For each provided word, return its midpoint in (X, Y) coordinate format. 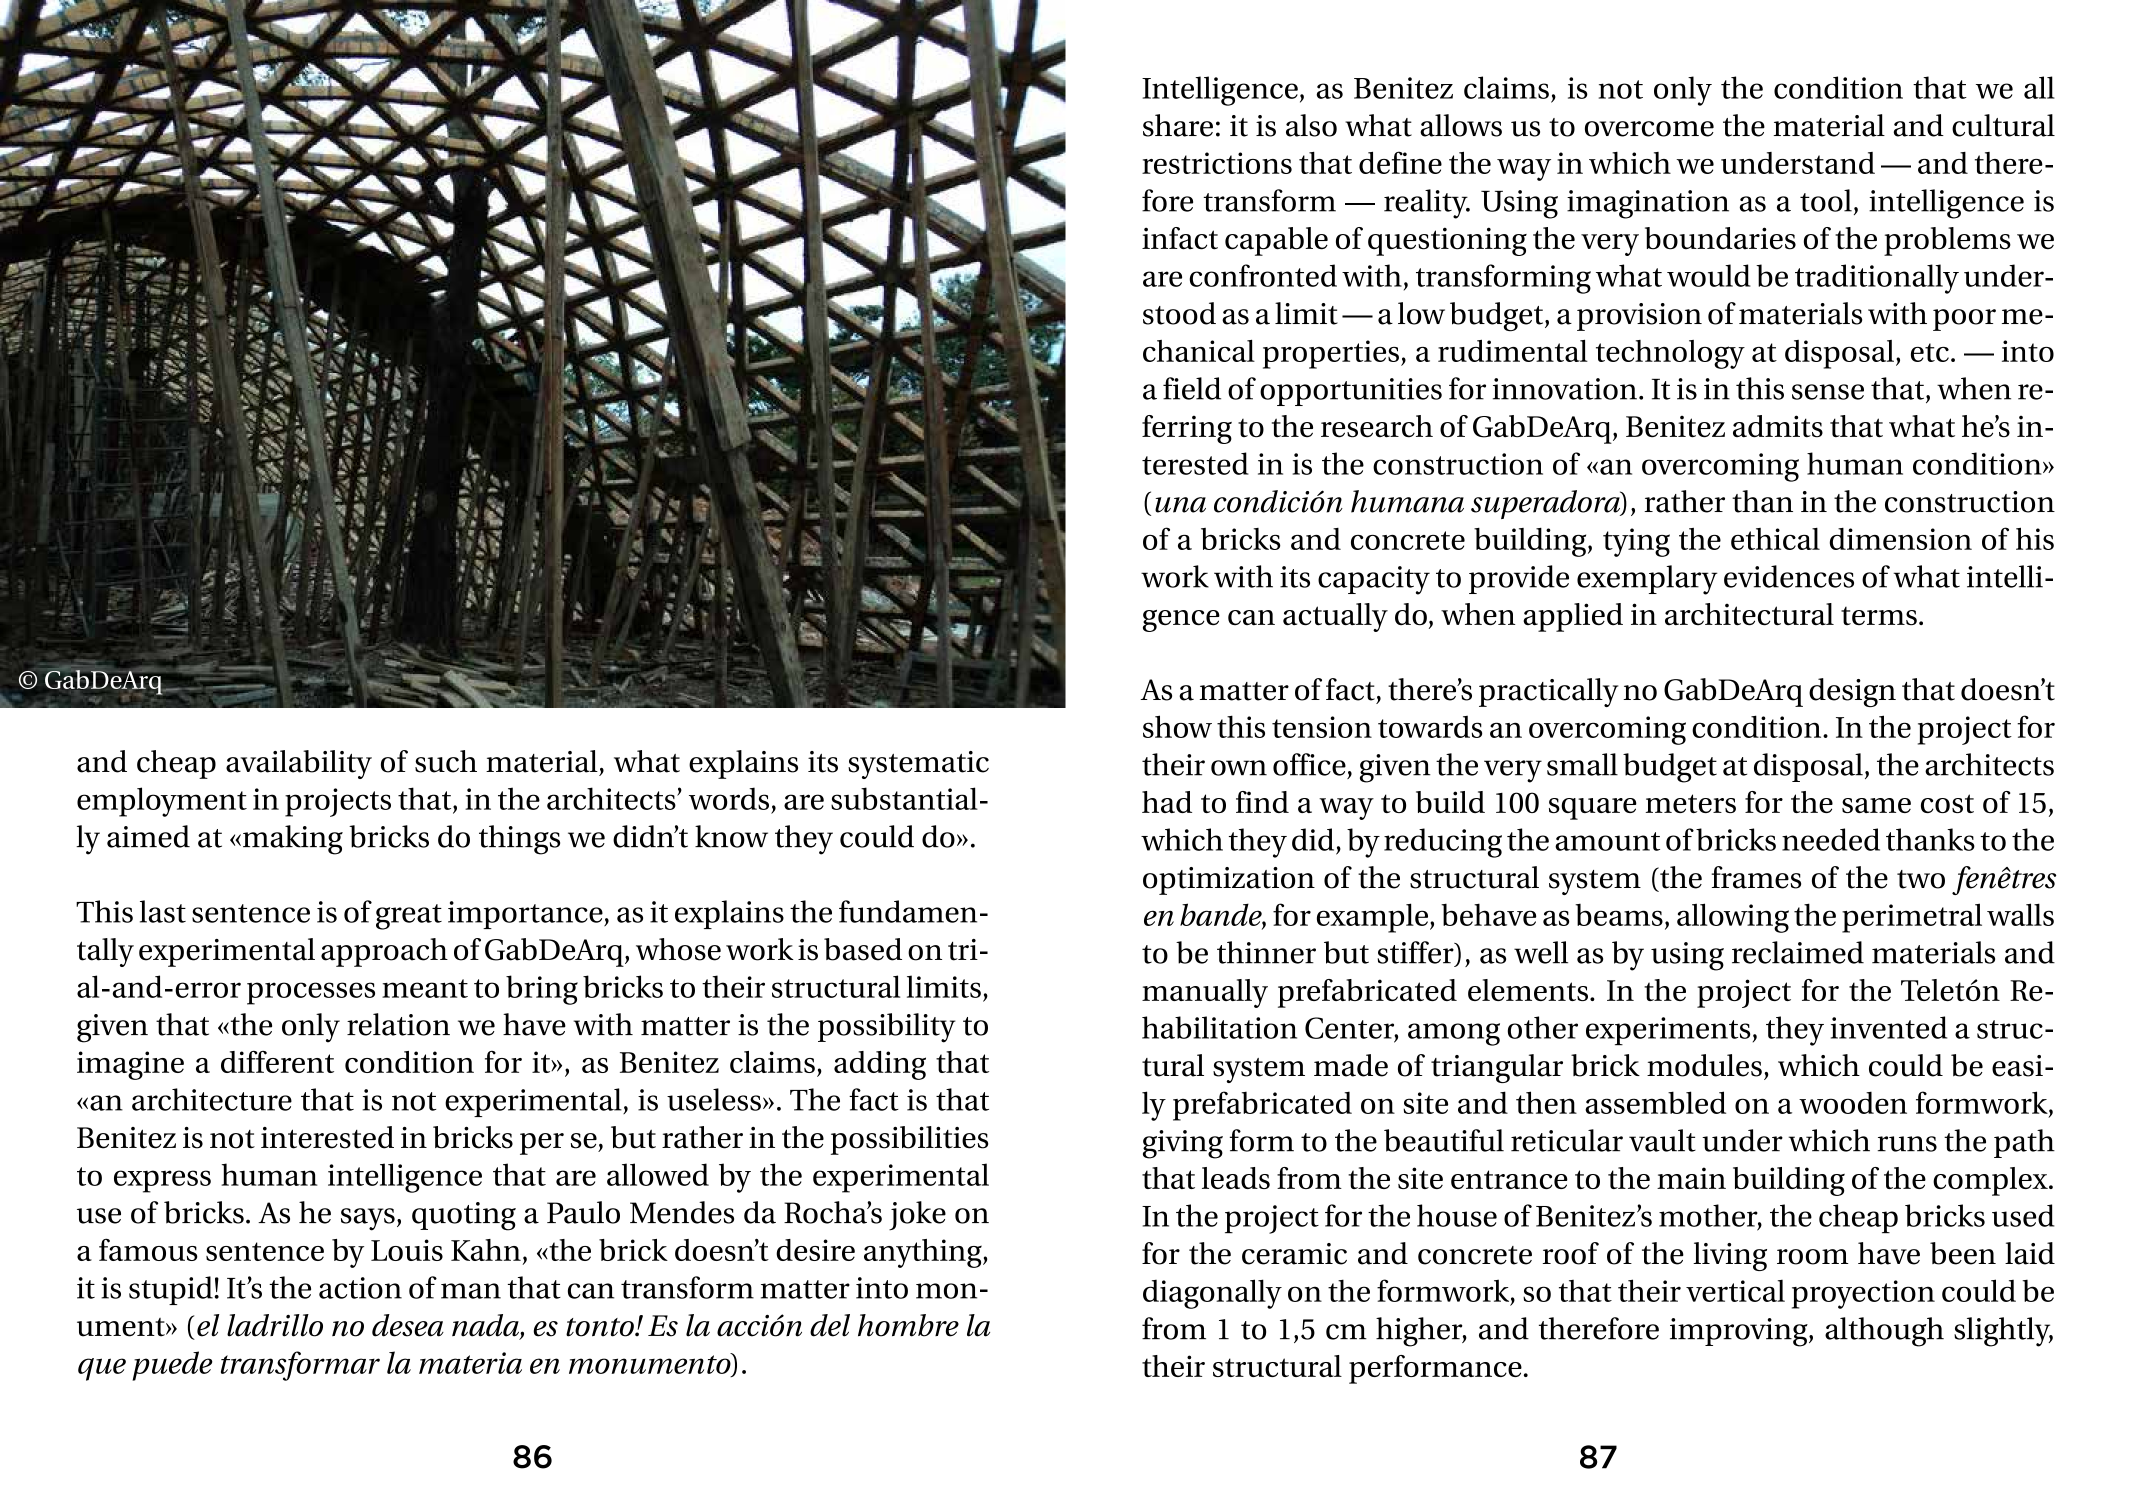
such (446, 761)
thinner (1266, 952)
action (360, 1288)
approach (384, 952)
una (1180, 505)
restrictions (1217, 163)
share (1178, 125)
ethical (1775, 539)
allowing (1733, 918)
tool (1826, 200)
